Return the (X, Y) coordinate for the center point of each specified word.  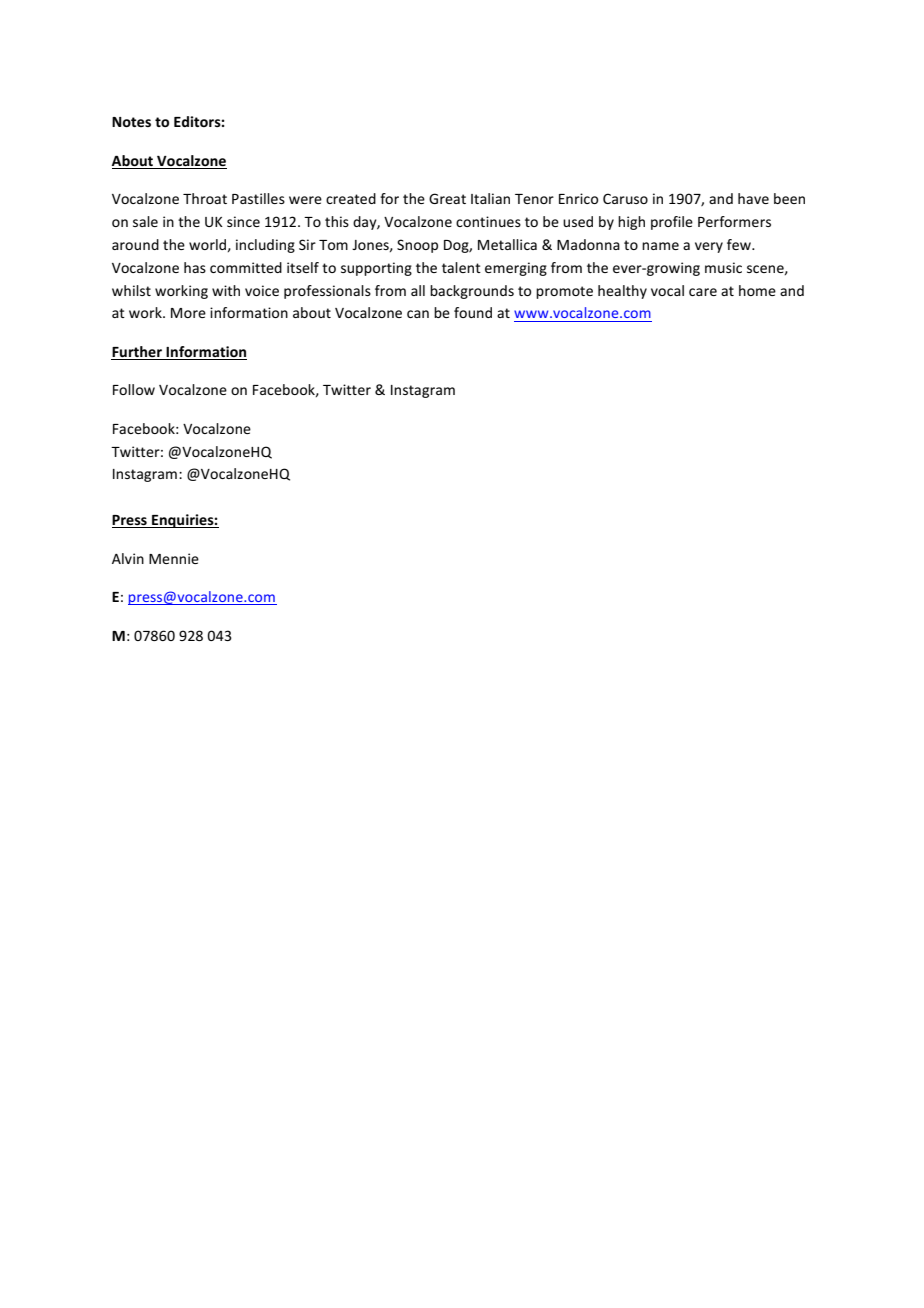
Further (137, 351)
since (243, 221)
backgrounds (472, 292)
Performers (734, 221)
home (757, 290)
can (418, 314)
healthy (622, 292)
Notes (131, 122)
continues (488, 221)
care (703, 292)
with (226, 290)
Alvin (128, 558)
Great (447, 198)
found (473, 312)
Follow (134, 389)
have (753, 198)
